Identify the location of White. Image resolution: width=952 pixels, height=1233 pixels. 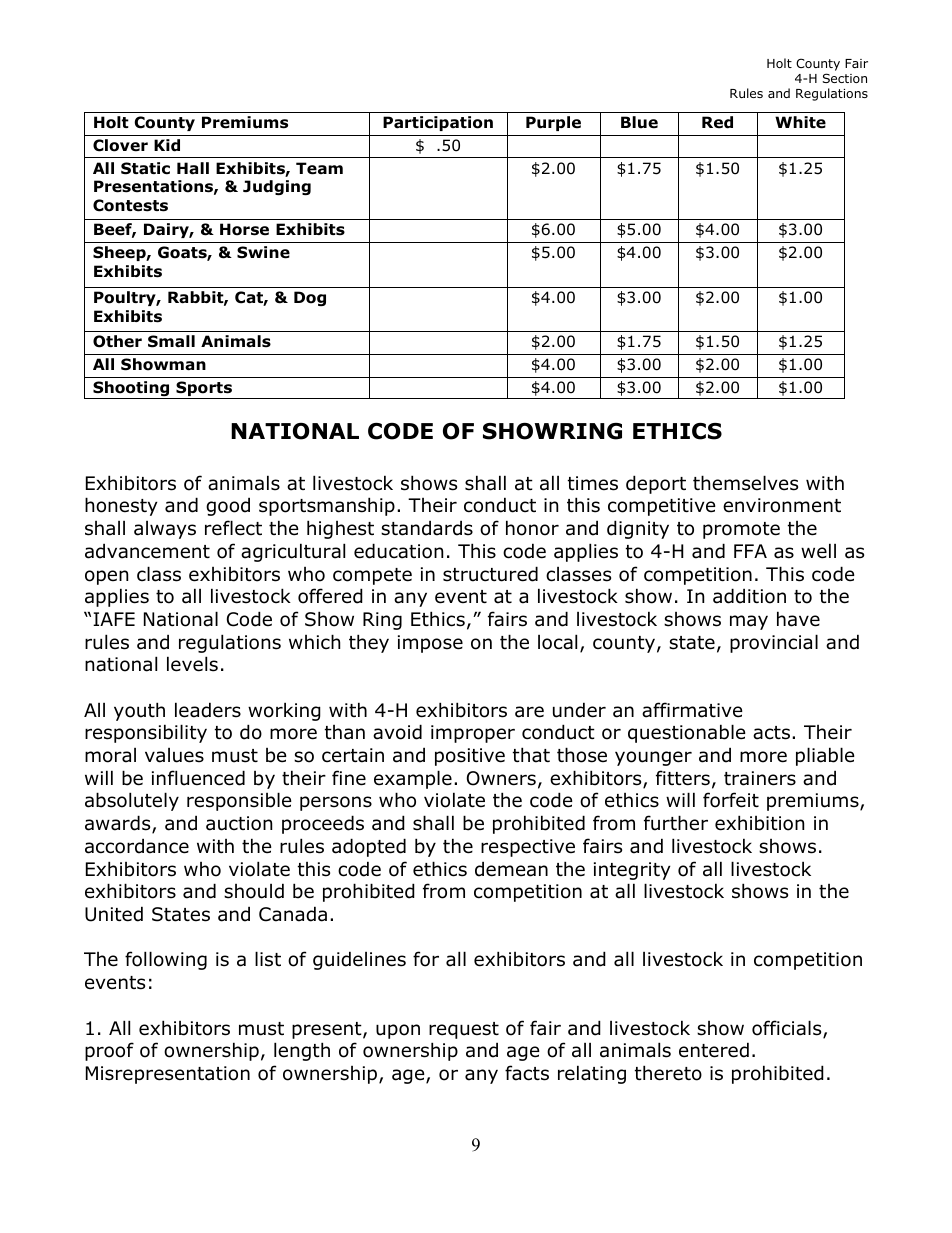
(800, 122).
